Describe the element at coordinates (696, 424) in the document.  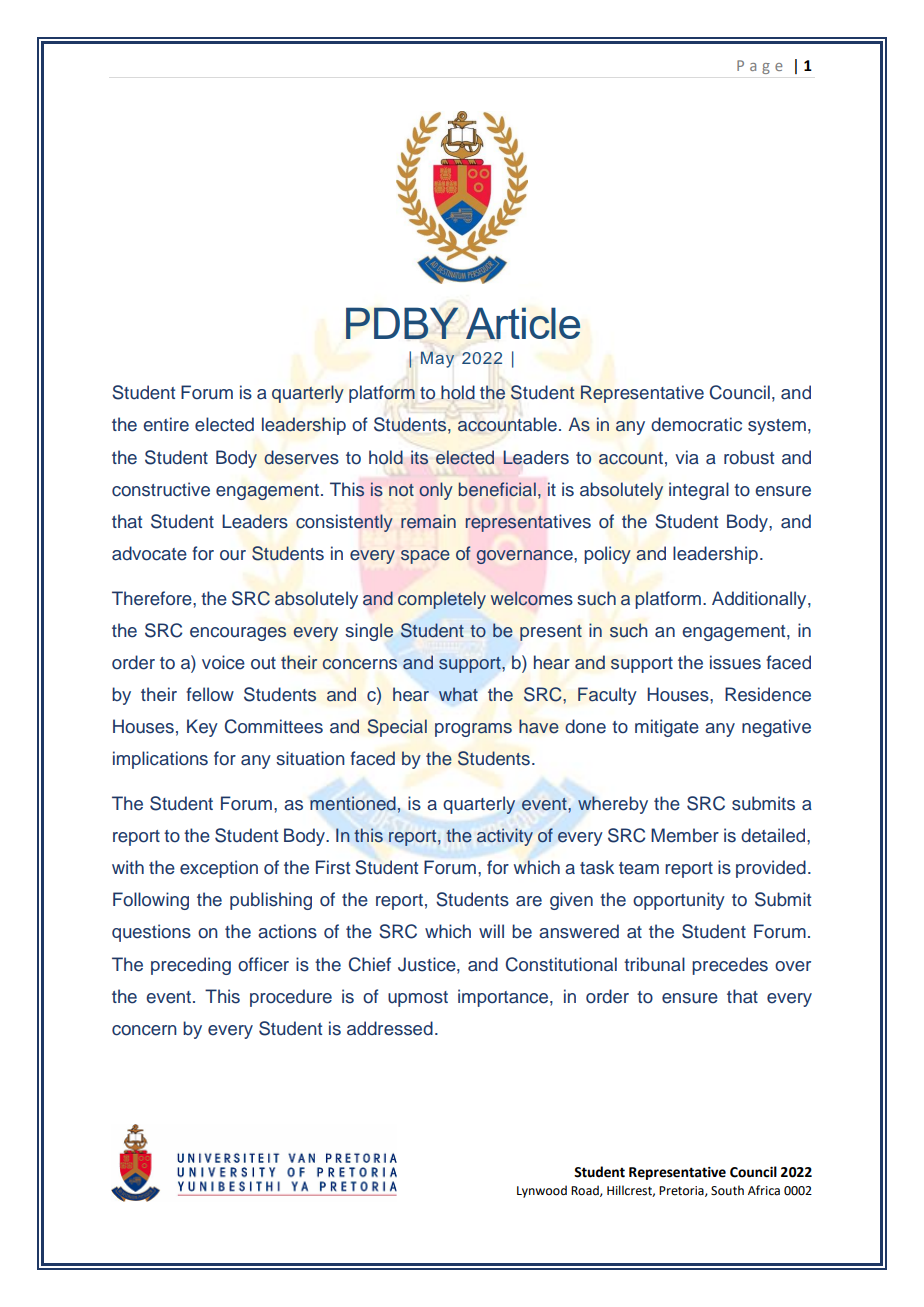
I see `democratic` at that location.
